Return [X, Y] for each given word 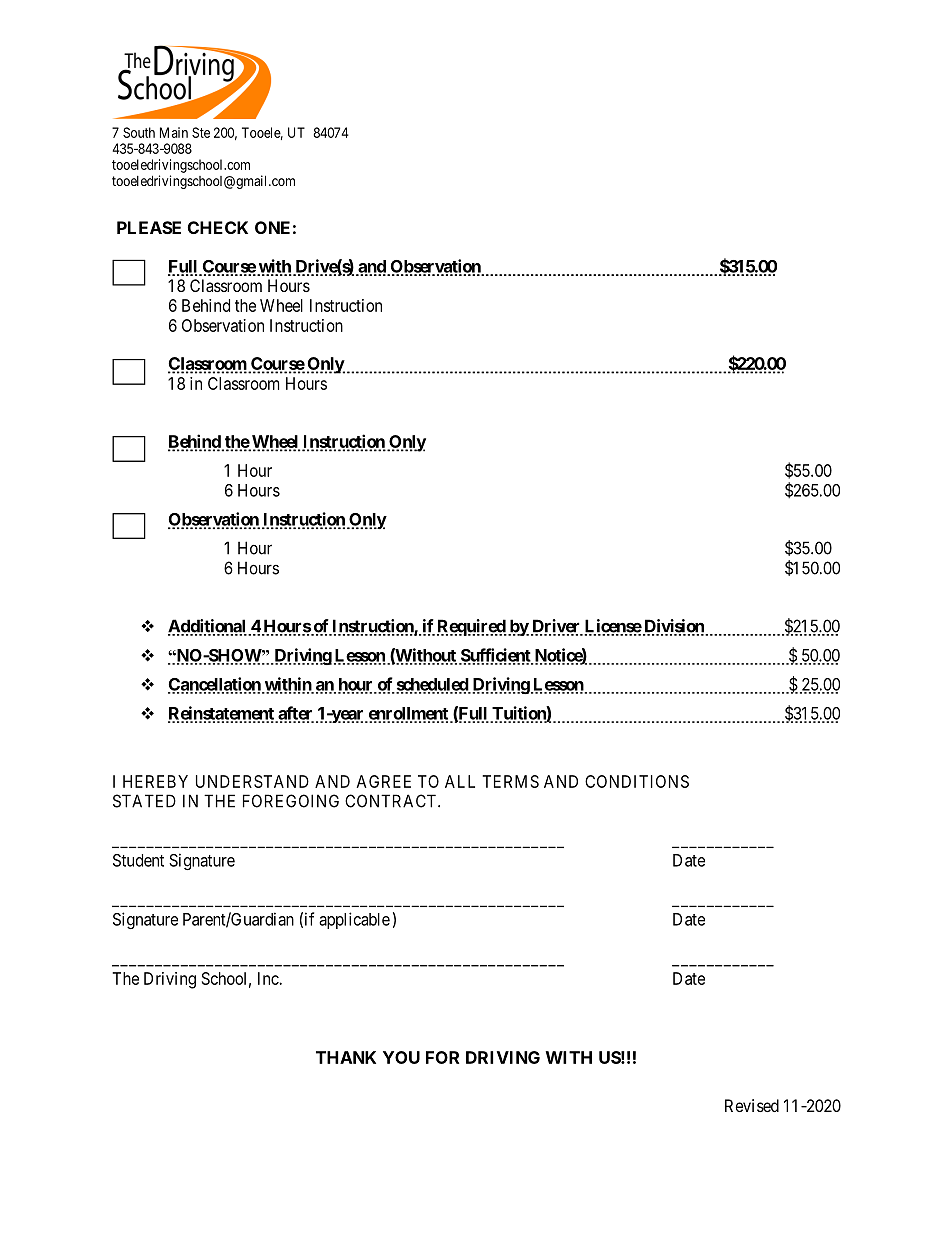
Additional [207, 627]
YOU [401, 1057]
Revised [752, 1105]
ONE [272, 227]
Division [674, 627]
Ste [201, 132]
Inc [269, 978]
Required [472, 627]
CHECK [218, 227]
